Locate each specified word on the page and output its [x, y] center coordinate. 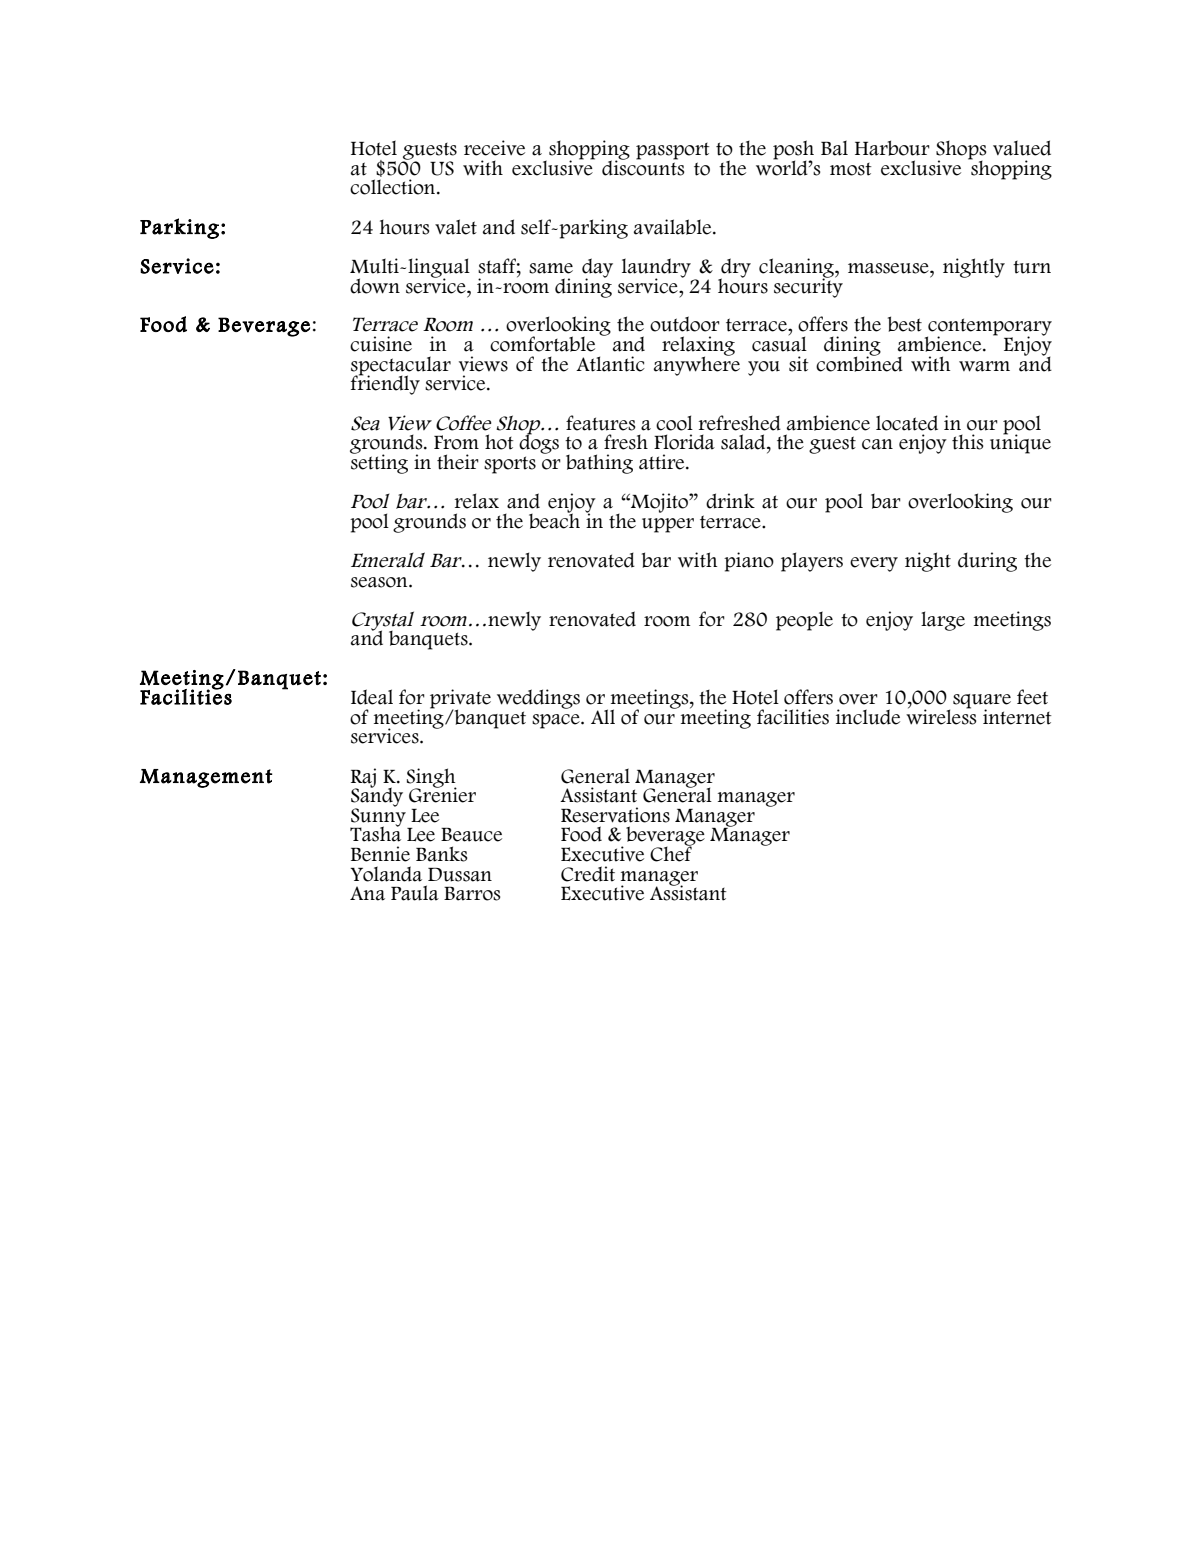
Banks [442, 854]
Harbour [892, 148]
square [982, 702]
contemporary [989, 328]
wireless [941, 716]
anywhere [697, 365]
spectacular [401, 366]
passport [673, 151]
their [458, 462]
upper [668, 525]
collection [394, 187]
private [460, 700]
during [987, 562]
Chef [672, 853]
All [603, 716]
